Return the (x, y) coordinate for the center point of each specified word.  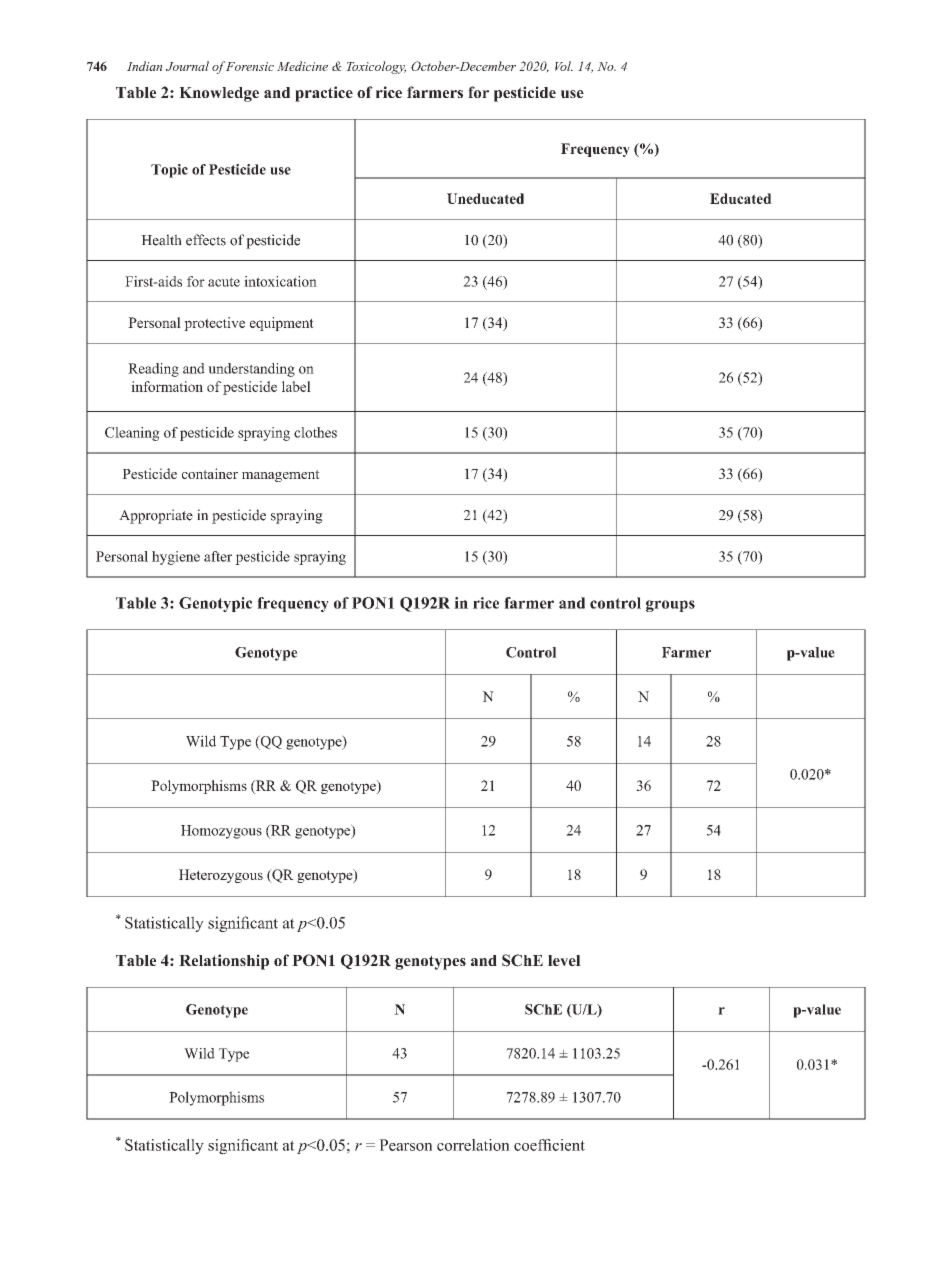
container (210, 473)
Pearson (405, 1145)
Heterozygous (221, 876)
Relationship (224, 962)
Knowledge (219, 94)
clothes (315, 432)
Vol (564, 66)
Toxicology (376, 67)
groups (670, 606)
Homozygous (221, 832)
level (564, 960)
